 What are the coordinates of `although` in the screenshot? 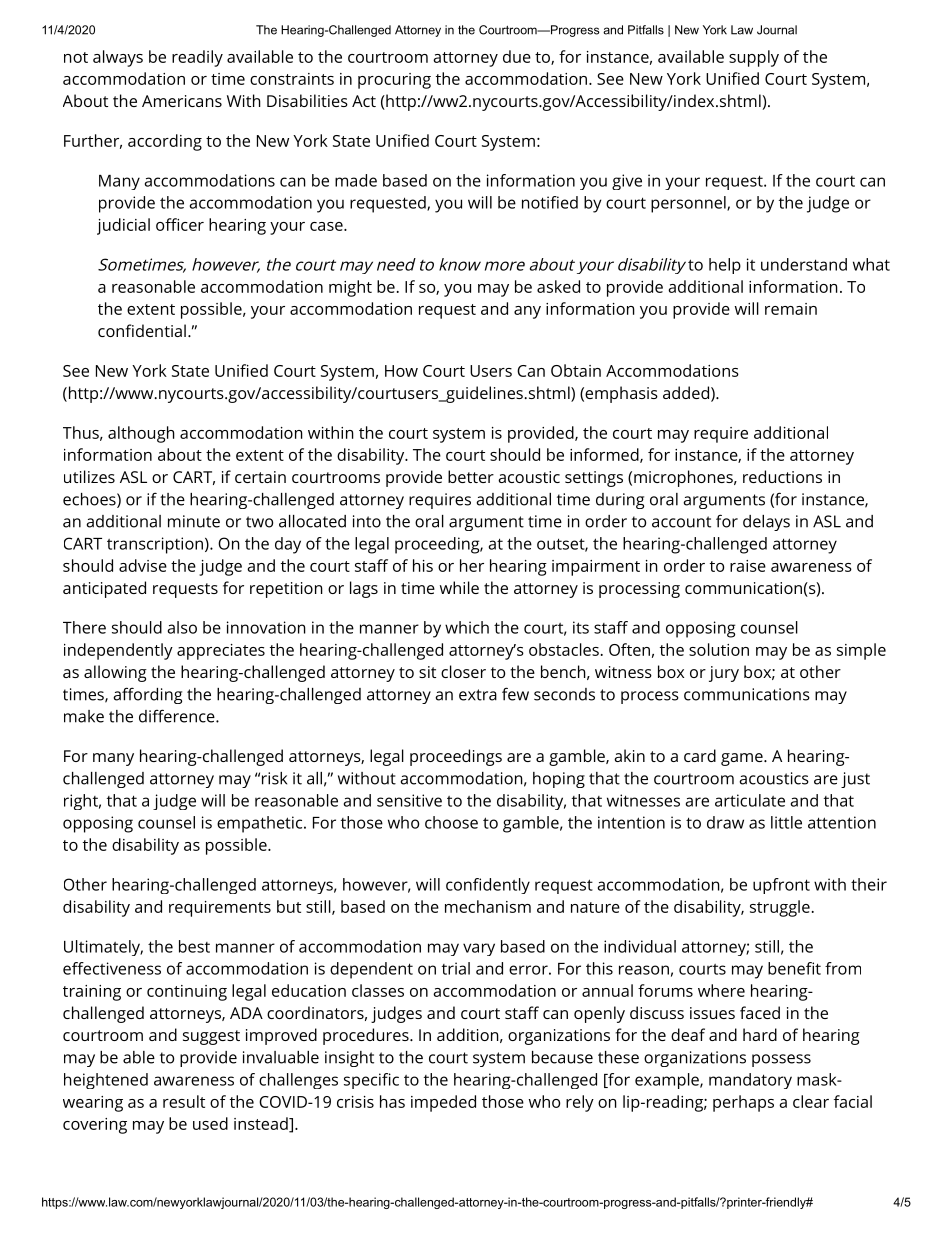 It's located at (141, 434).
